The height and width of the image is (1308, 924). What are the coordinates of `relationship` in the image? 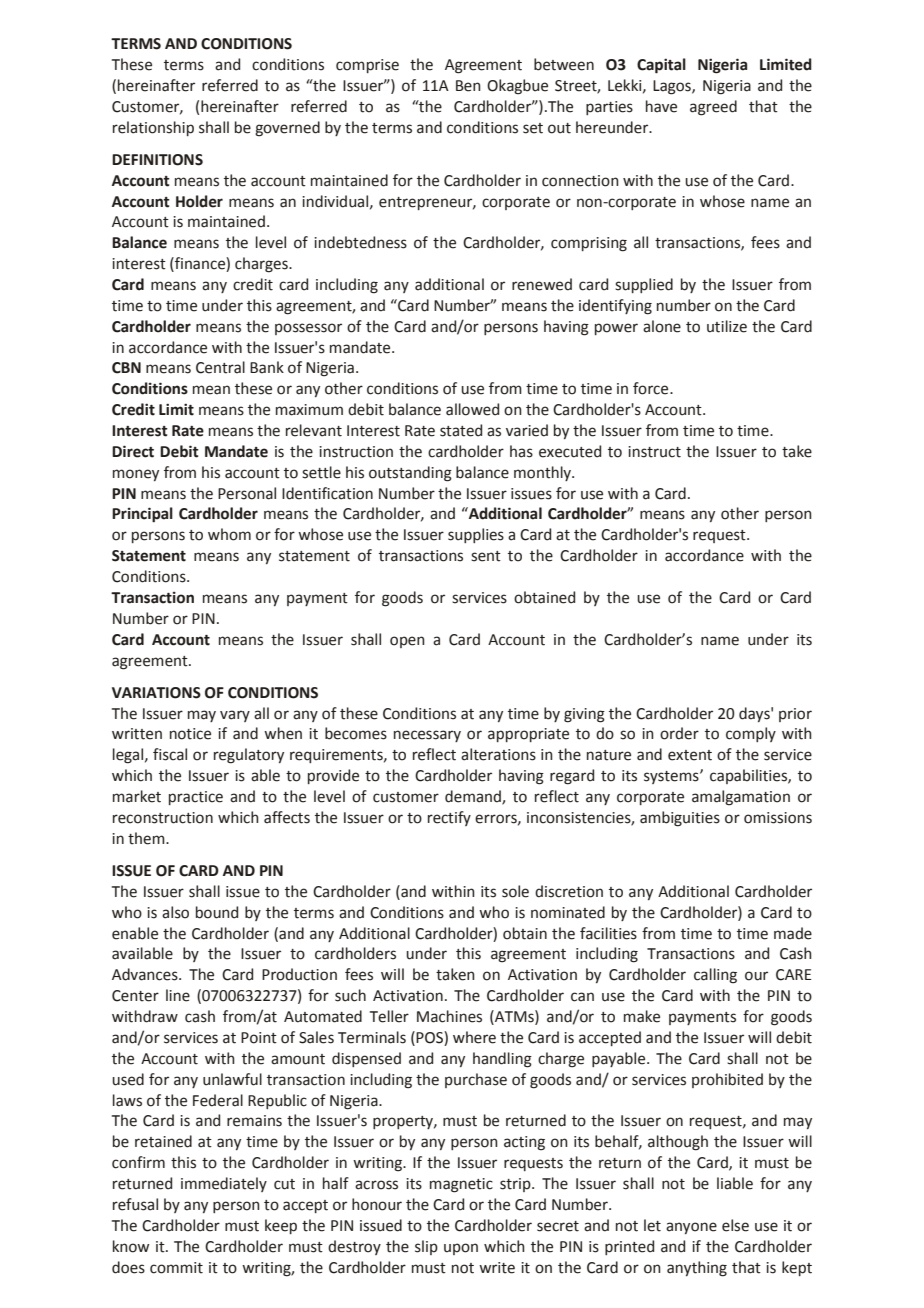 It's located at (153, 128).
